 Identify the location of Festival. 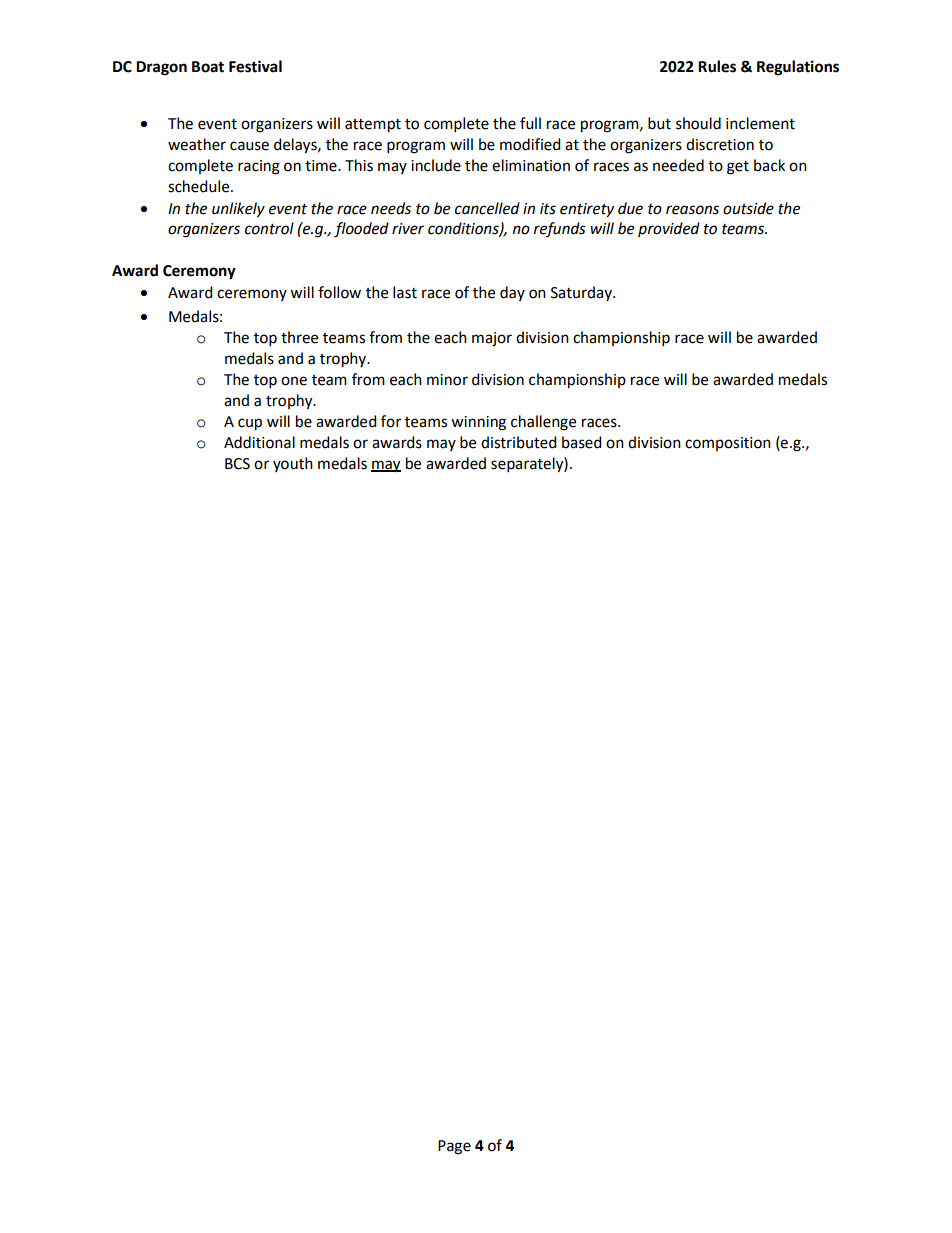
(255, 66).
